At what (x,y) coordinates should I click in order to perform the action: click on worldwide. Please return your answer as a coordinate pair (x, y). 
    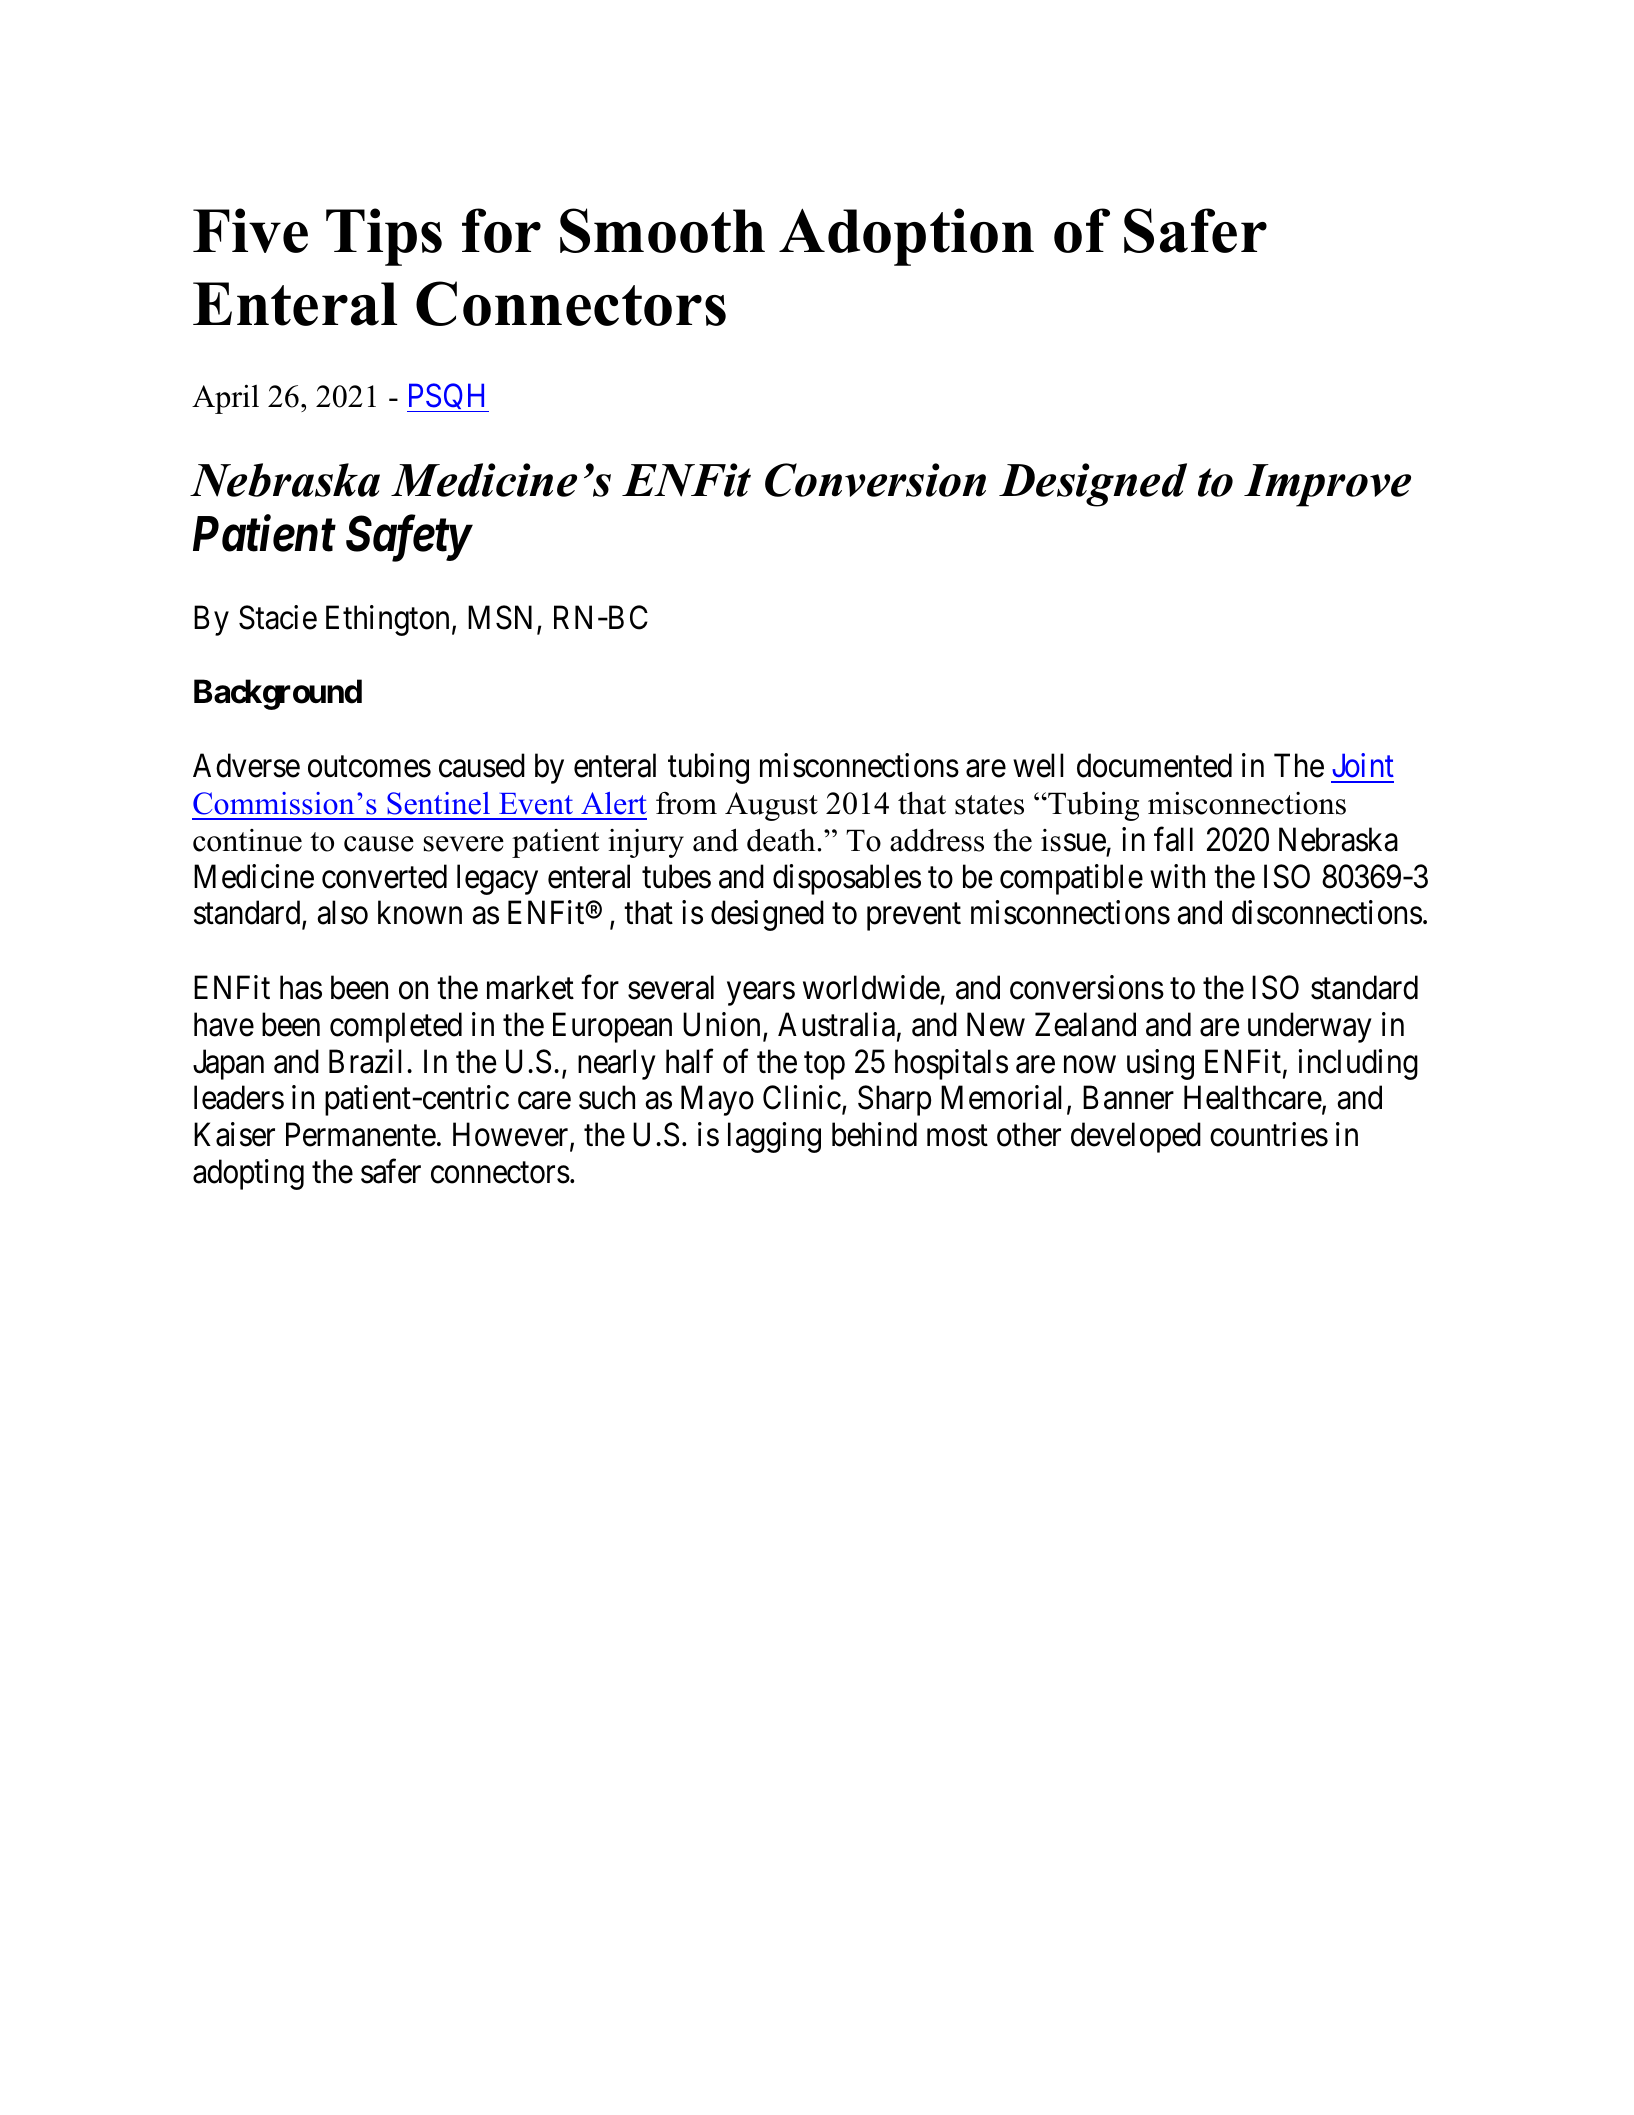
    Looking at the image, I should click on (871, 987).
